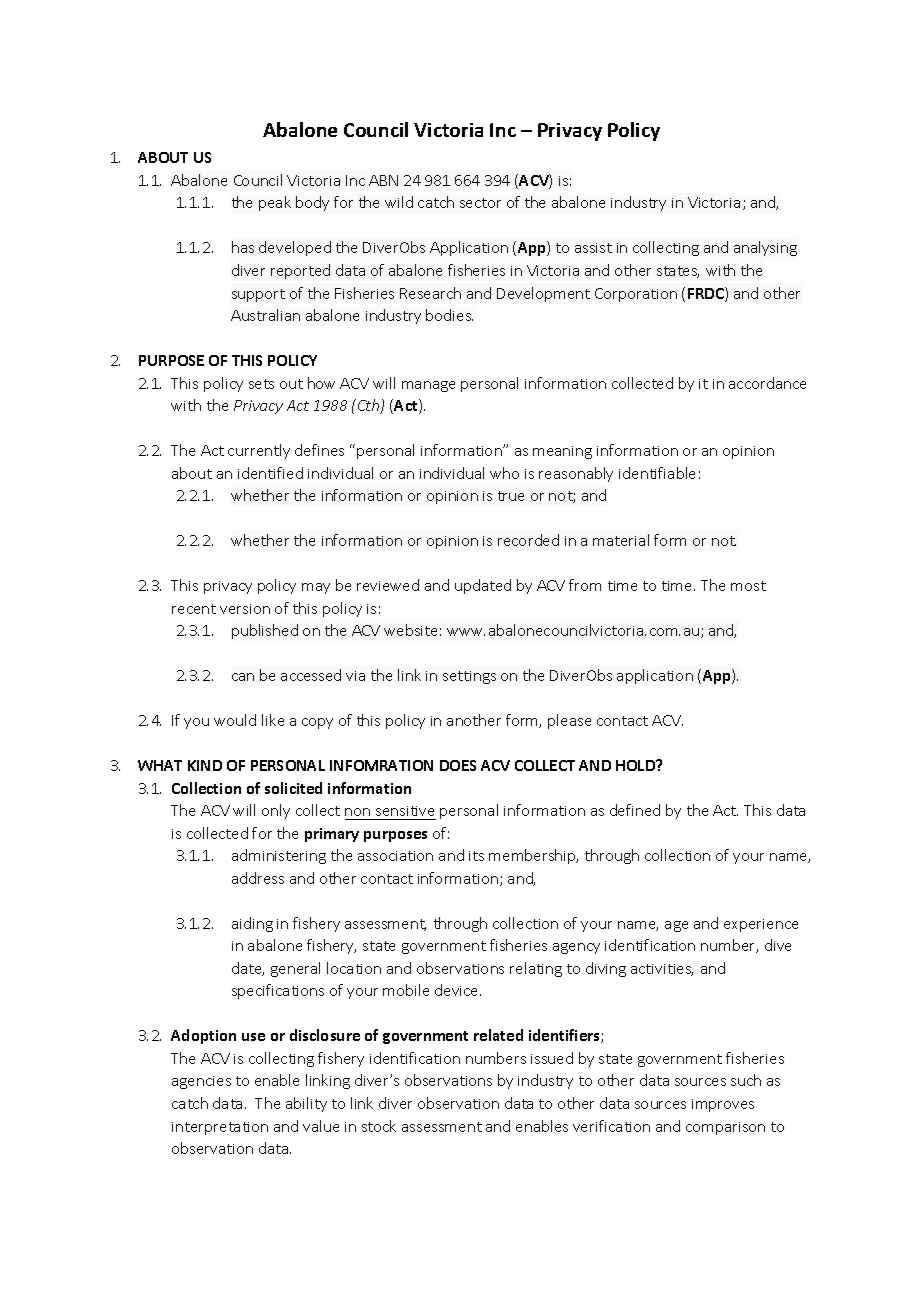 Image resolution: width=924 pixels, height=1308 pixels. Describe the element at coordinates (243, 677) in the screenshot. I see `can` at that location.
